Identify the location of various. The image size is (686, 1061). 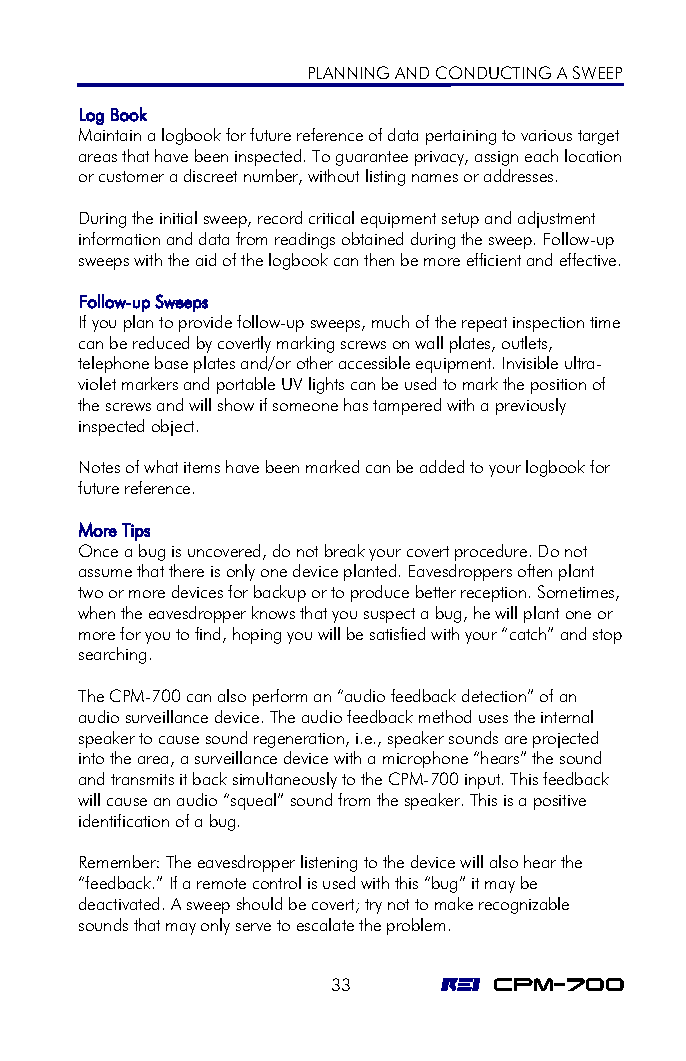
(546, 135).
